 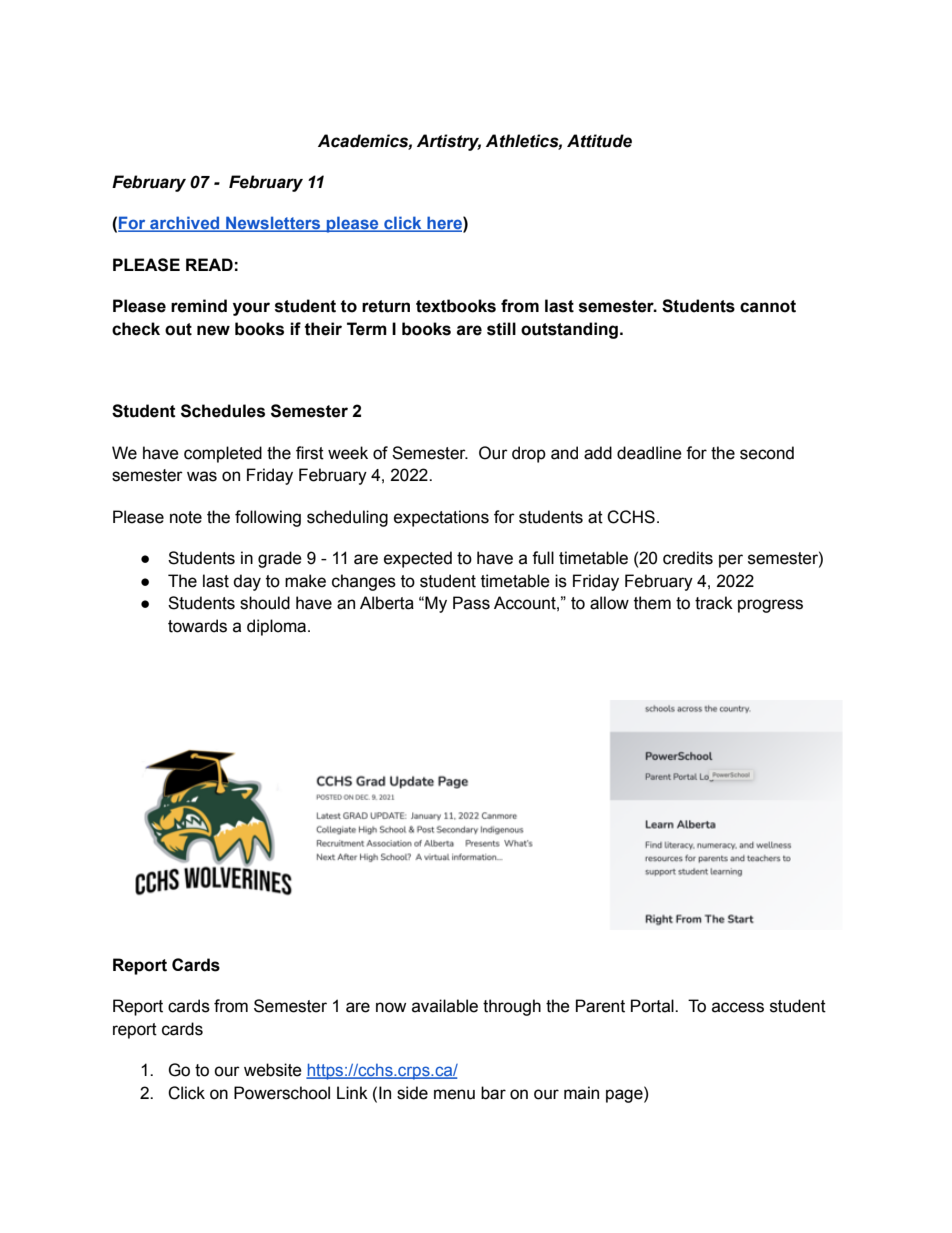 What do you see at coordinates (714, 603) in the screenshot?
I see `track` at bounding box center [714, 603].
